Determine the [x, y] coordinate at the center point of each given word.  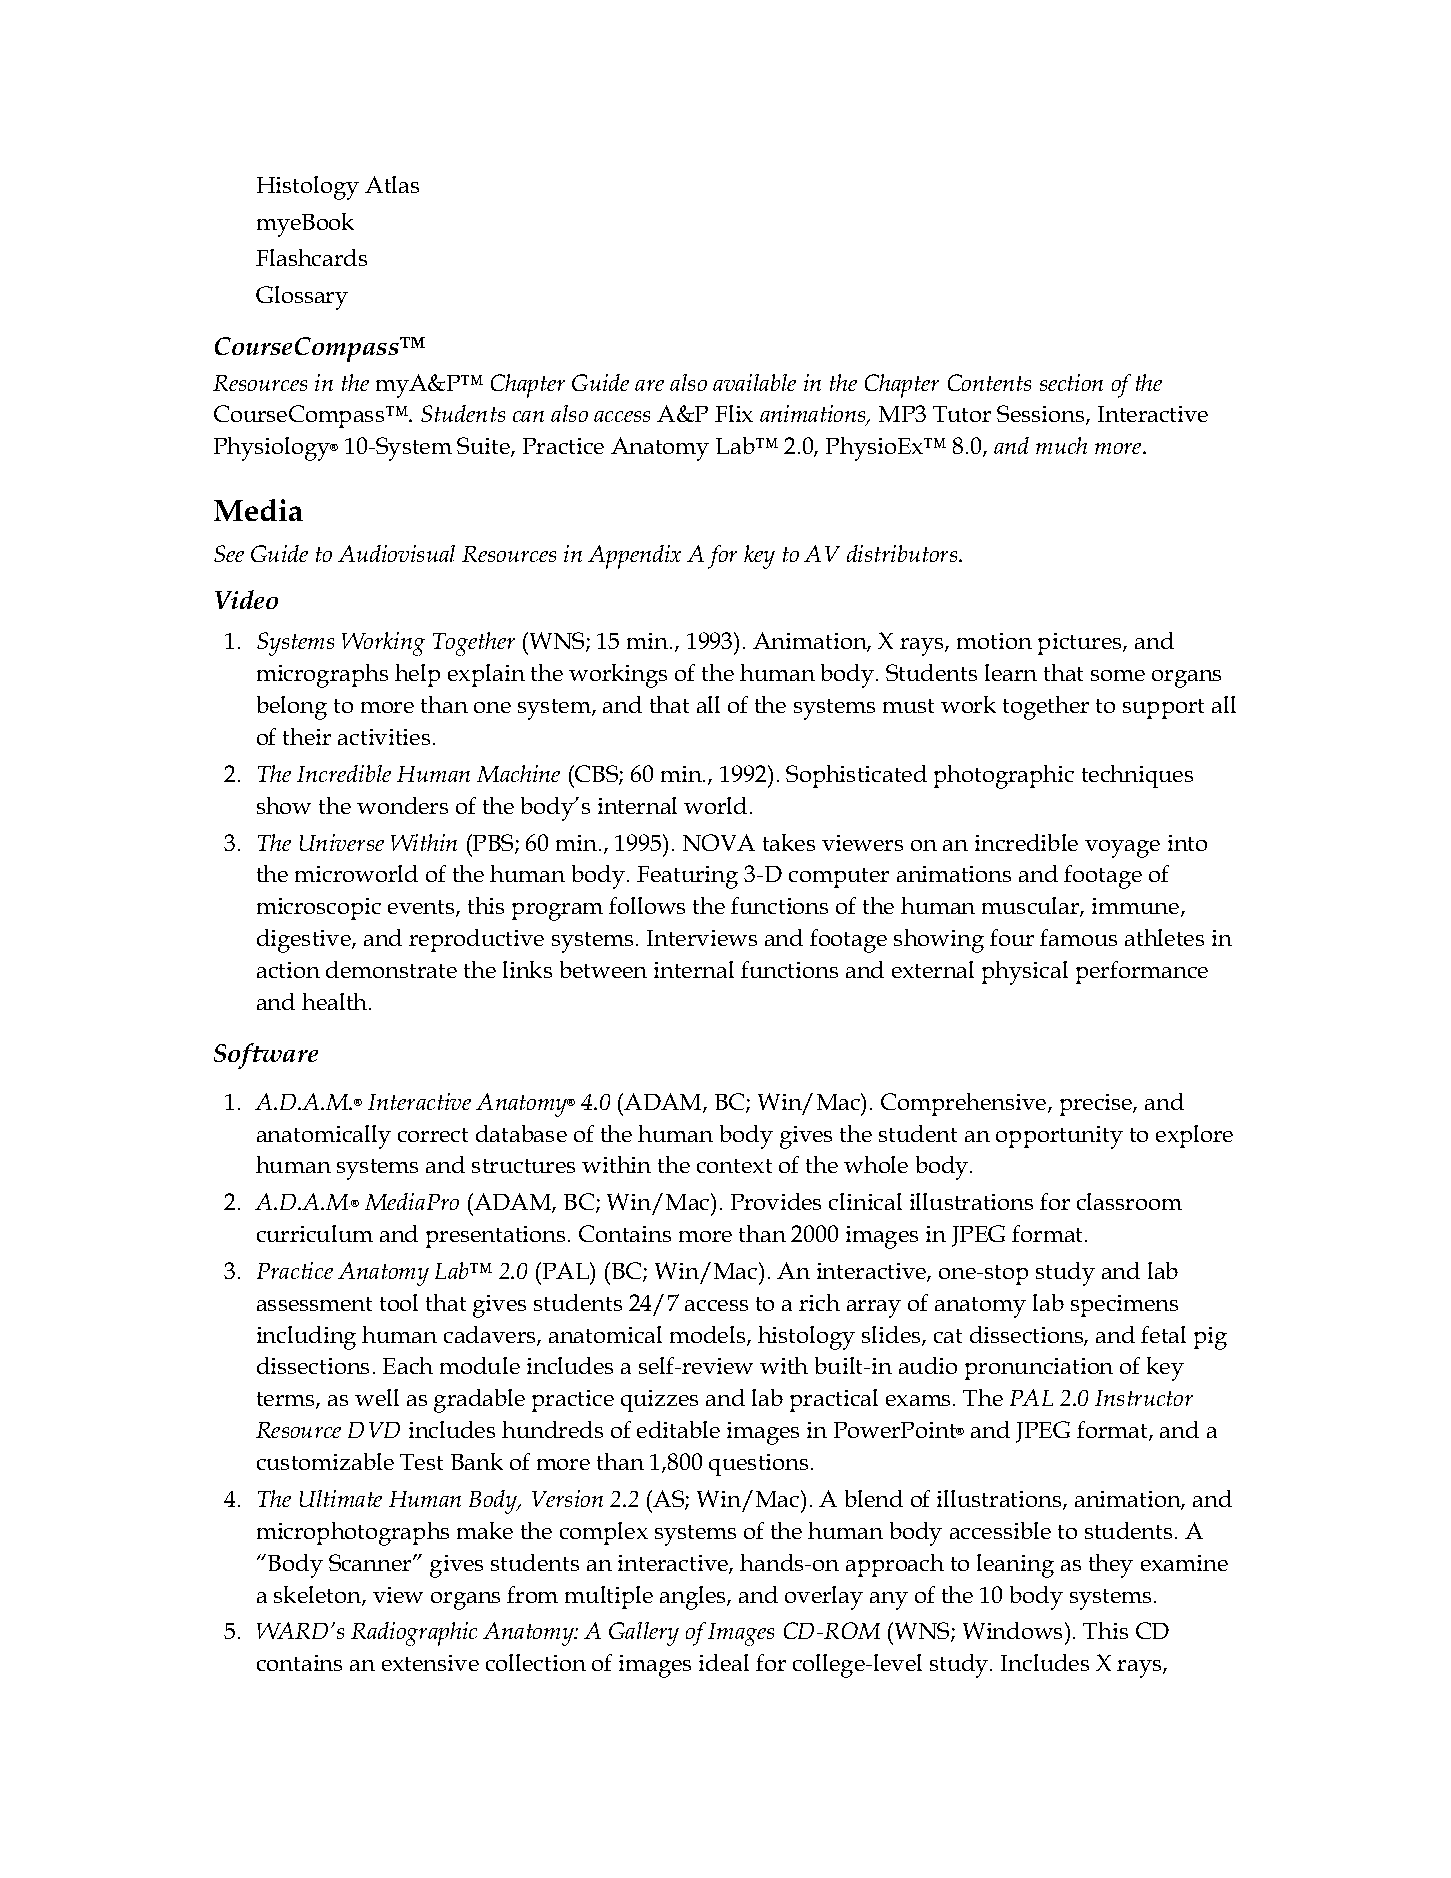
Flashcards [311, 257]
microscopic [319, 909]
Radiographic [414, 1634]
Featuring [687, 877]
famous [1078, 937]
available [754, 382]
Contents [989, 382]
